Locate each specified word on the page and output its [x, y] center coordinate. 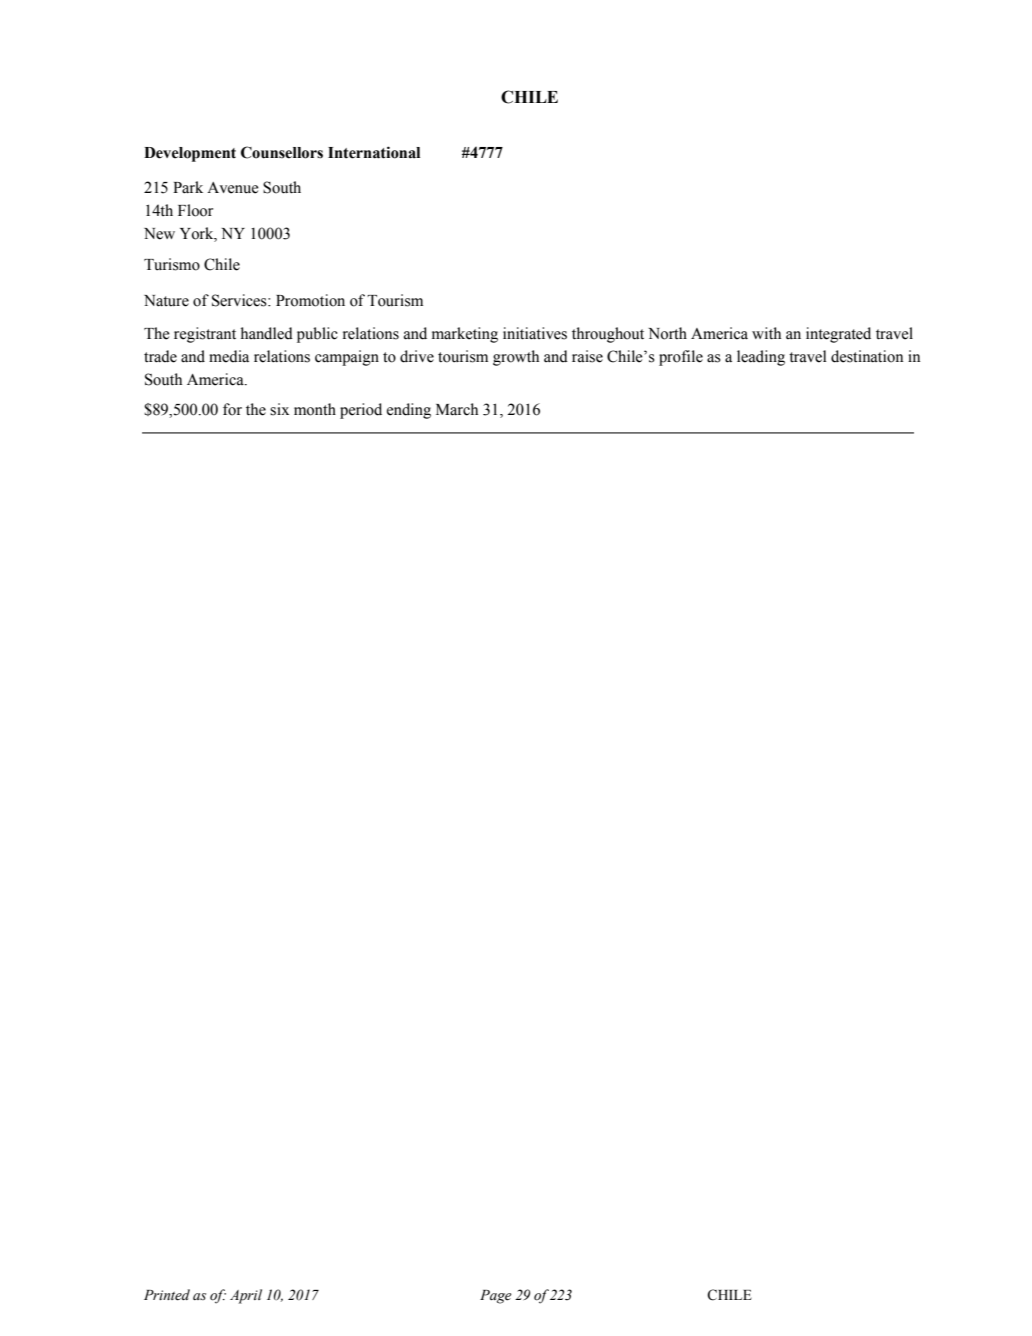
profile [681, 358]
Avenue [233, 188]
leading [761, 358]
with [766, 333]
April [246, 1296]
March [457, 409]
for [232, 409]
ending [409, 411]
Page [496, 1297]
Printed [167, 1295]
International [374, 152]
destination [867, 356]
